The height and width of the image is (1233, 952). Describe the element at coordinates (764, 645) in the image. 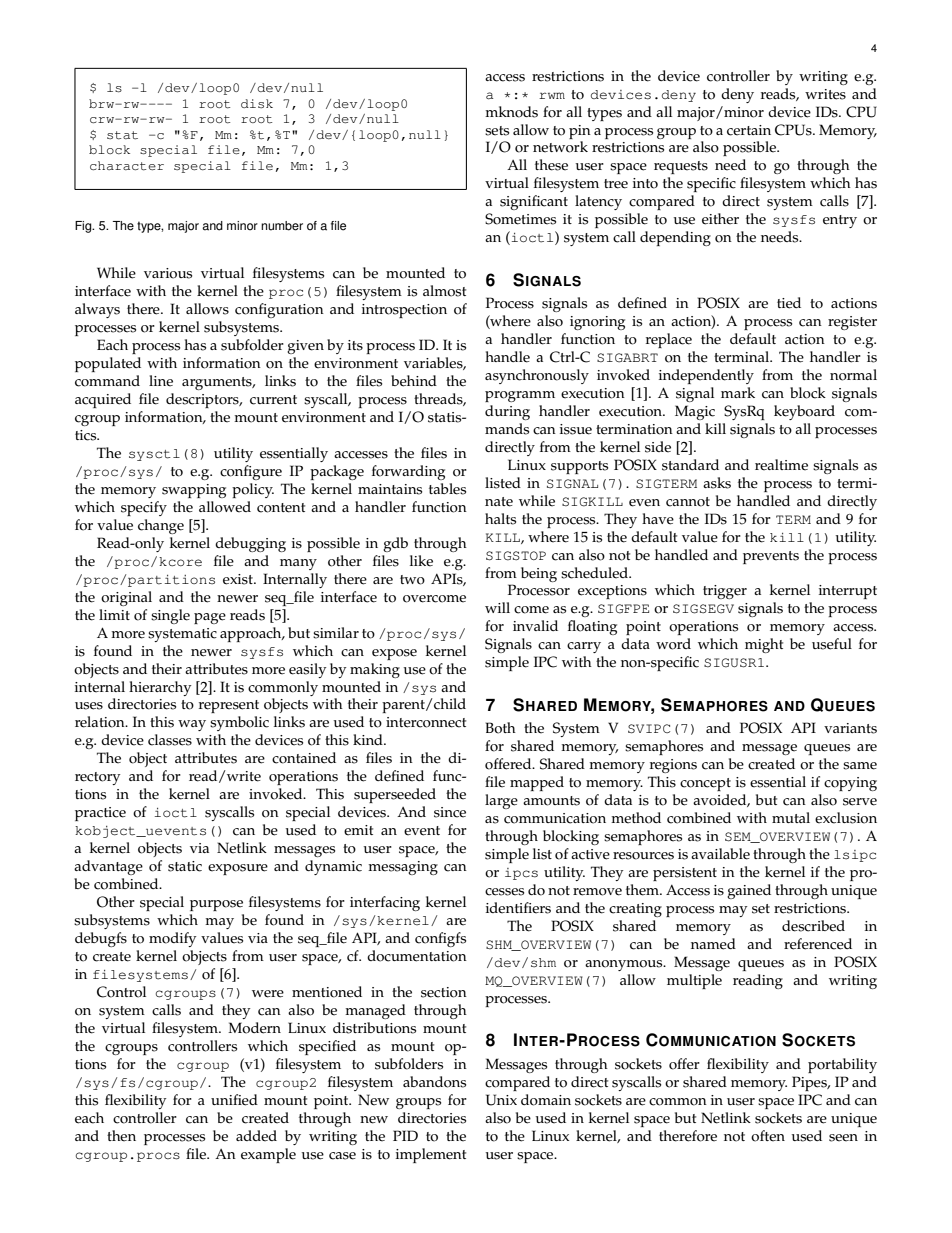

I see `might` at that location.
